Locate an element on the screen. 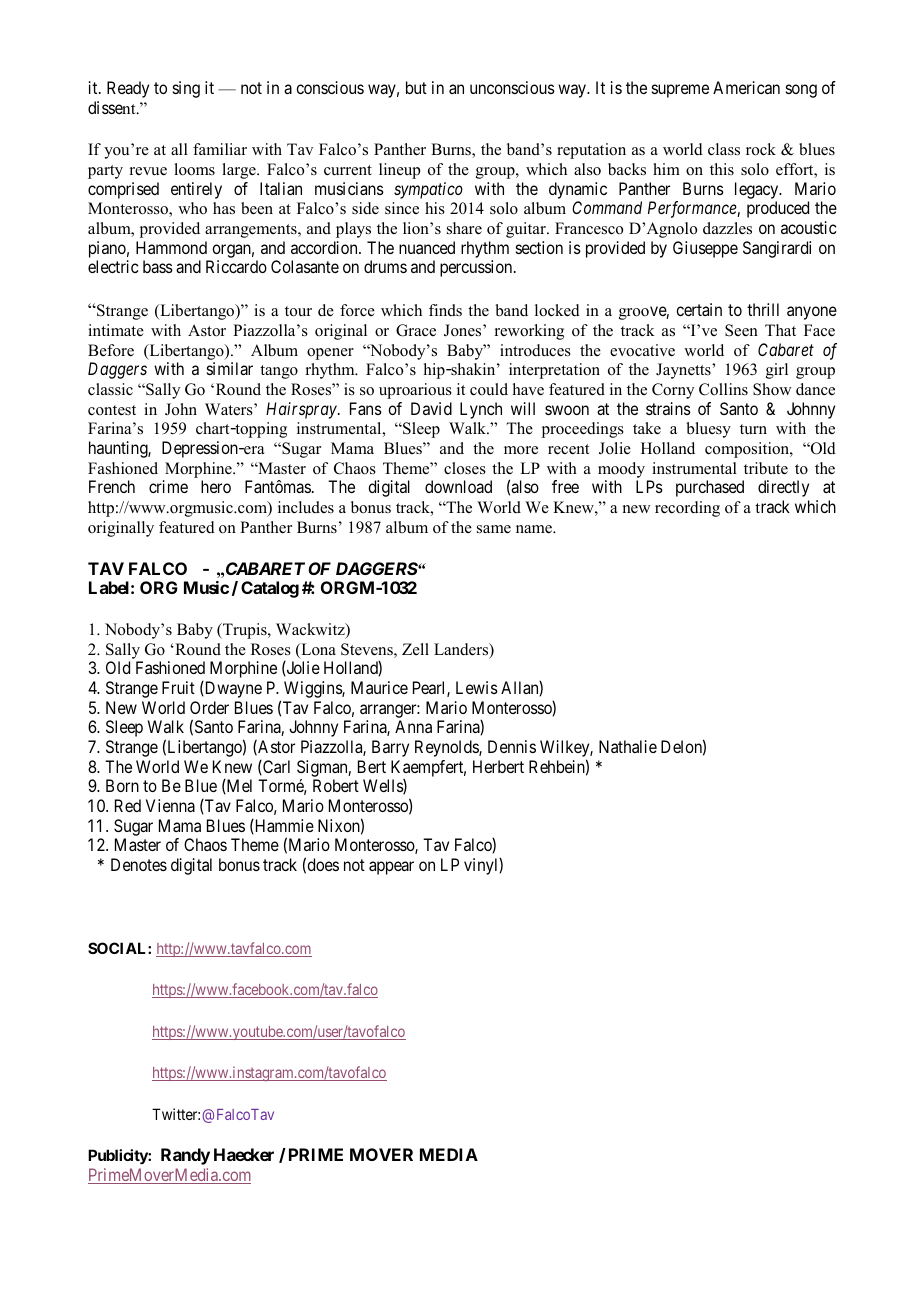 Image resolution: width=924 pixels, height=1308 pixels. Vienna is located at coordinates (170, 805).
